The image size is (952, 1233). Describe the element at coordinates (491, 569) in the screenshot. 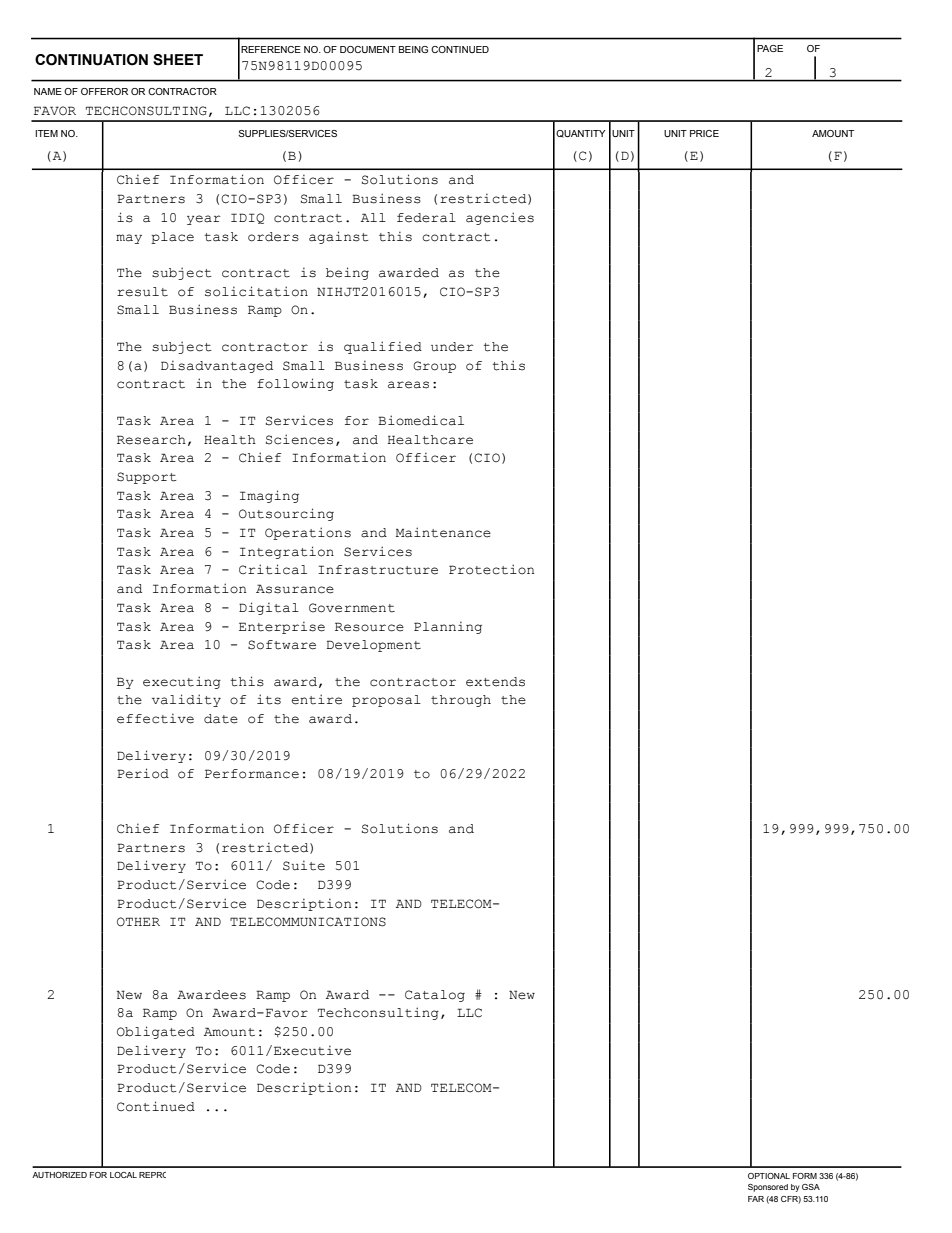

I see `Protection` at that location.
